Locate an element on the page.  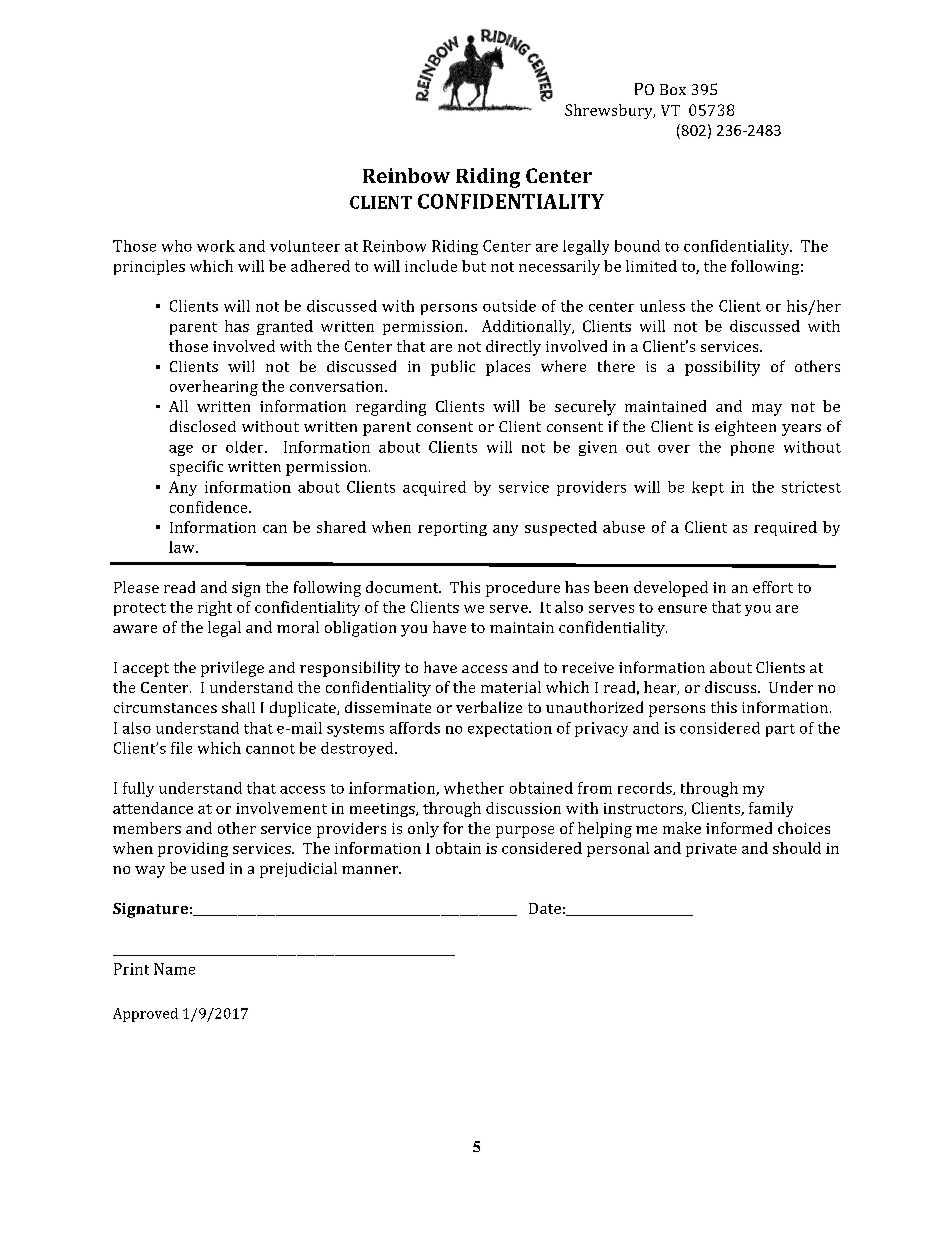
law is located at coordinates (183, 547).
